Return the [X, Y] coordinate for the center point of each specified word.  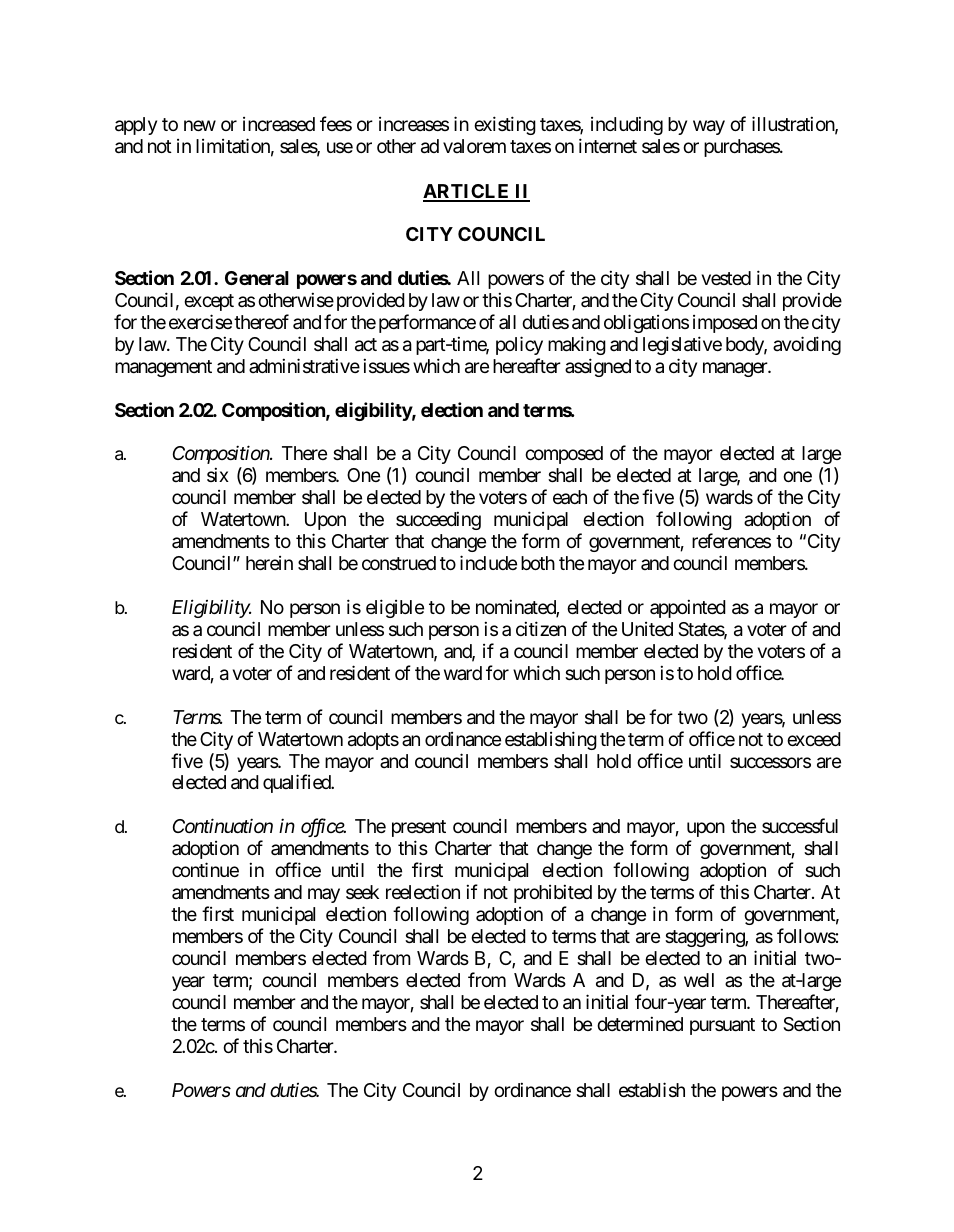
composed [564, 455]
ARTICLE [467, 192]
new [200, 126]
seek [362, 892]
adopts [373, 741]
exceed [814, 739]
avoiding [807, 345]
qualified [297, 783]
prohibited [553, 893]
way [709, 128]
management [163, 368]
